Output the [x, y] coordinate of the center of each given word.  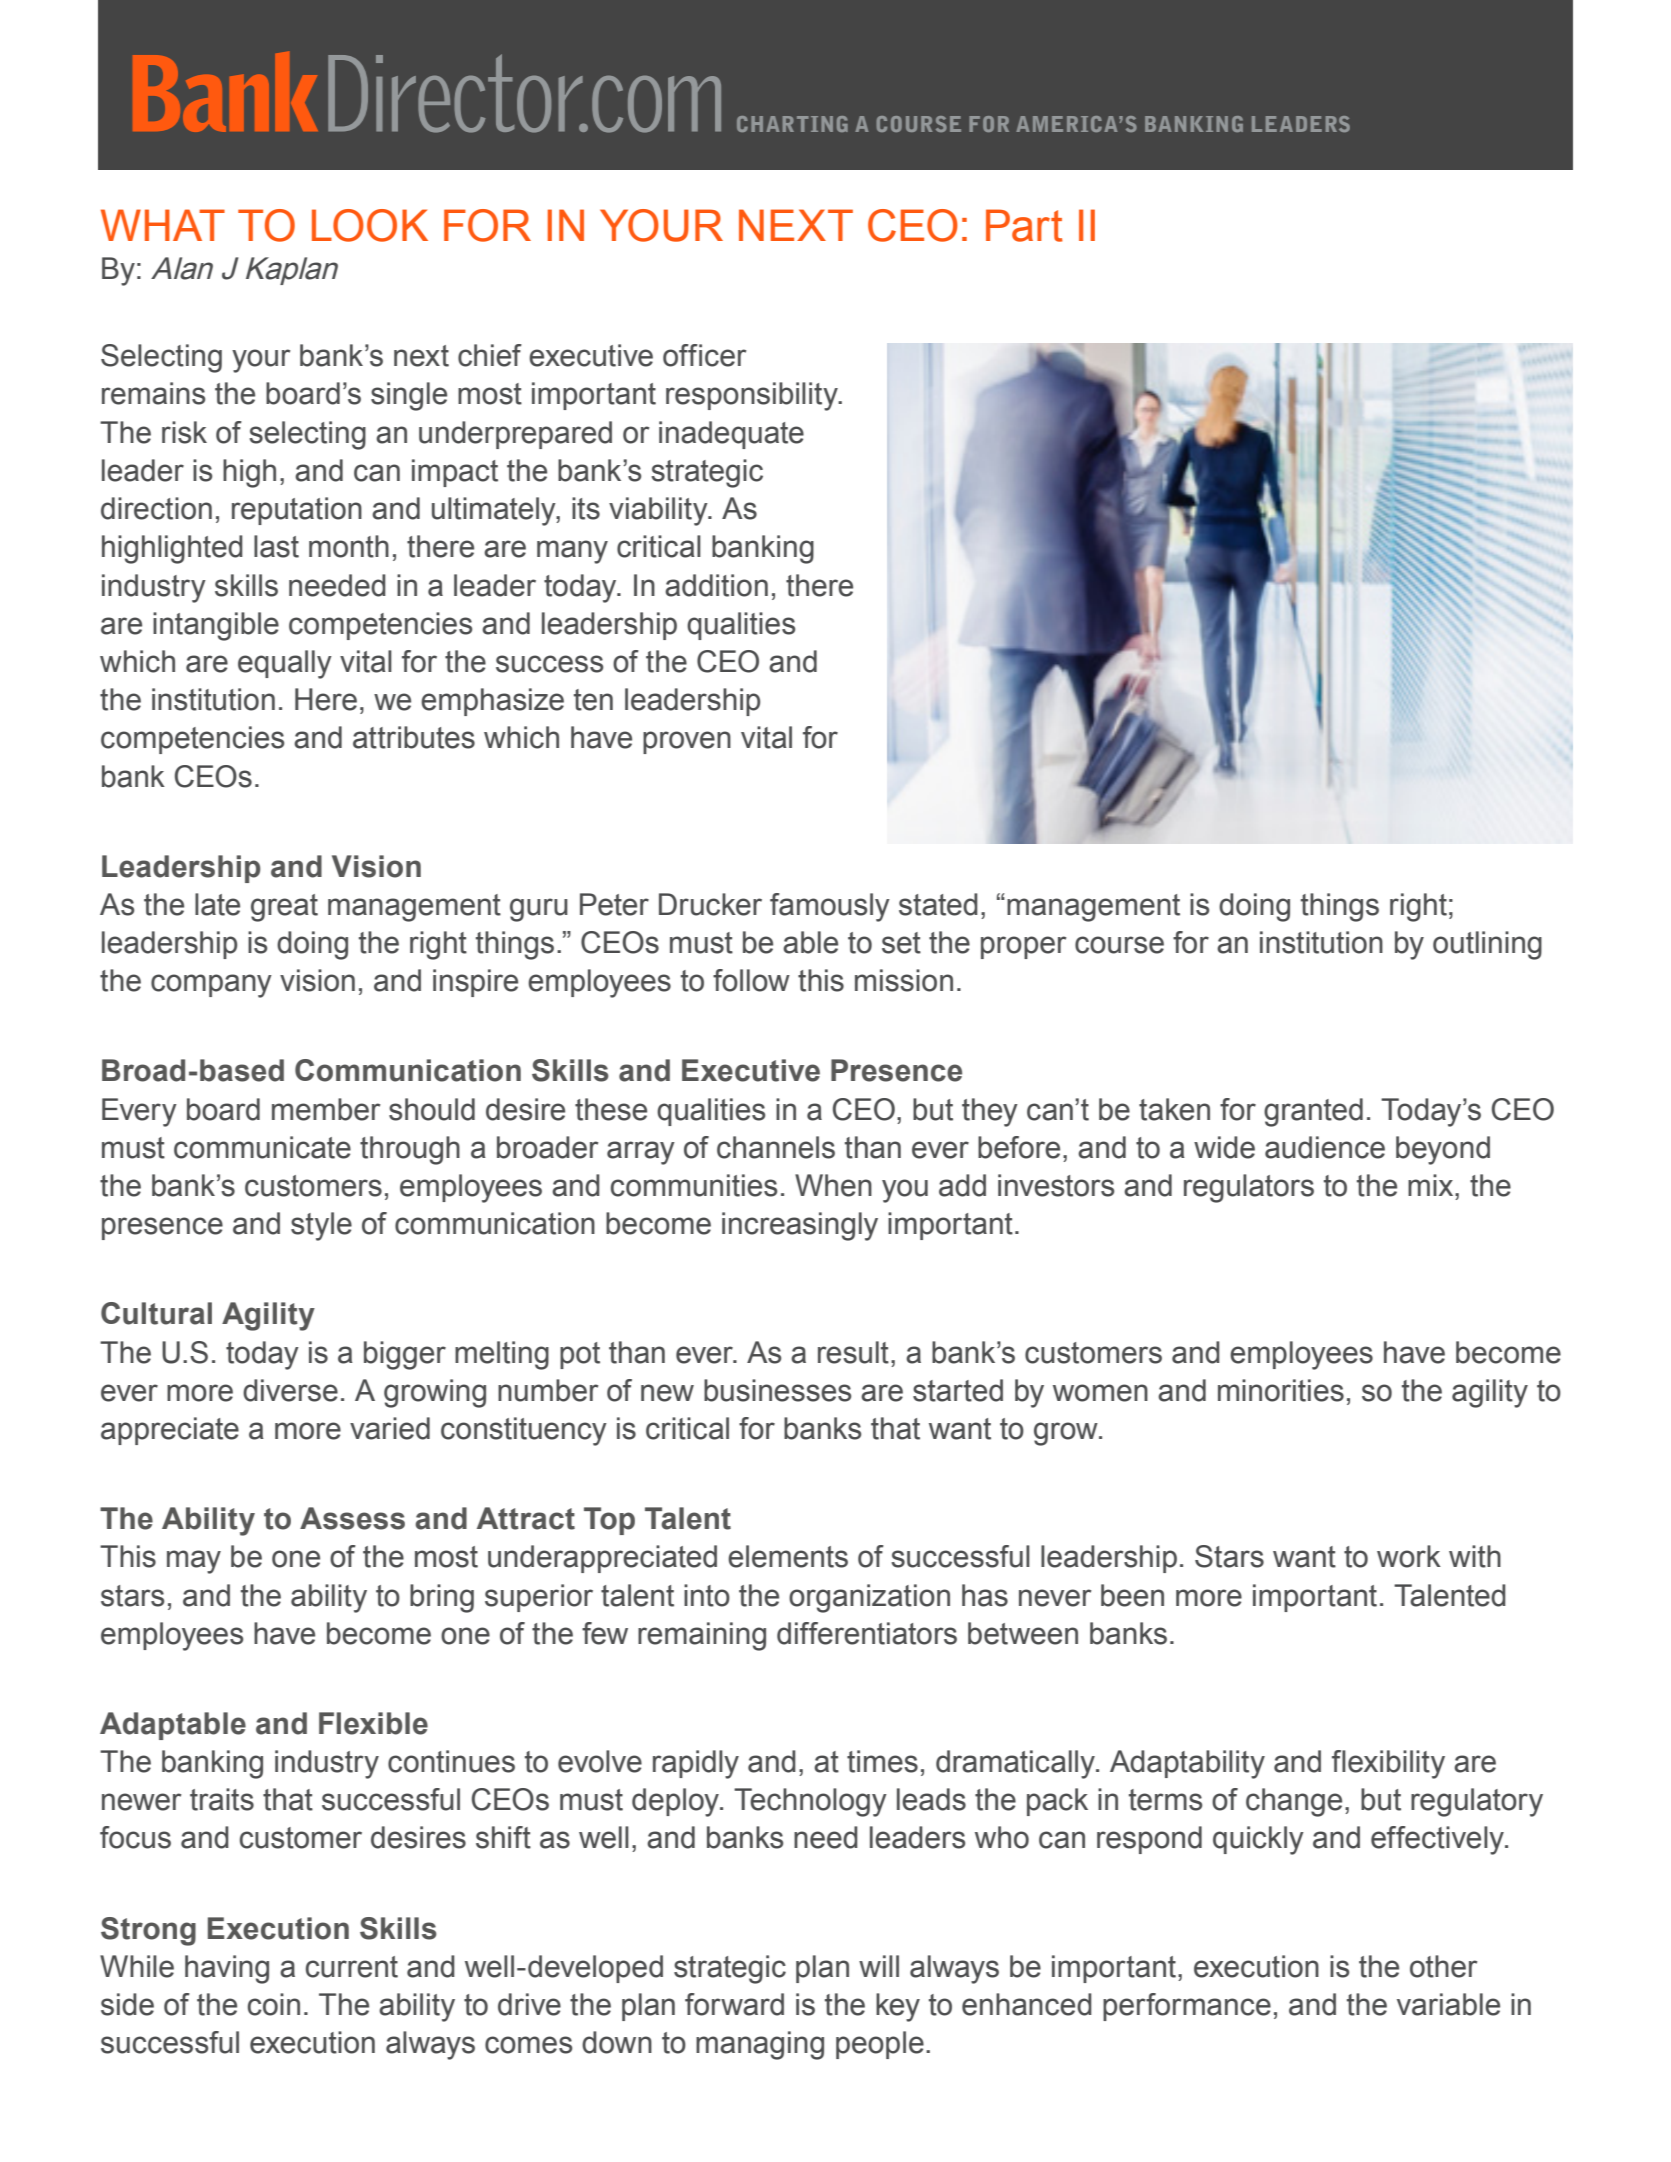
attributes [414, 737]
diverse [290, 1390]
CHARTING [792, 124]
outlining [1487, 945]
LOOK [370, 225]
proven [687, 742]
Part [1024, 225]
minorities [1281, 1390]
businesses [777, 1390]
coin [274, 2004]
